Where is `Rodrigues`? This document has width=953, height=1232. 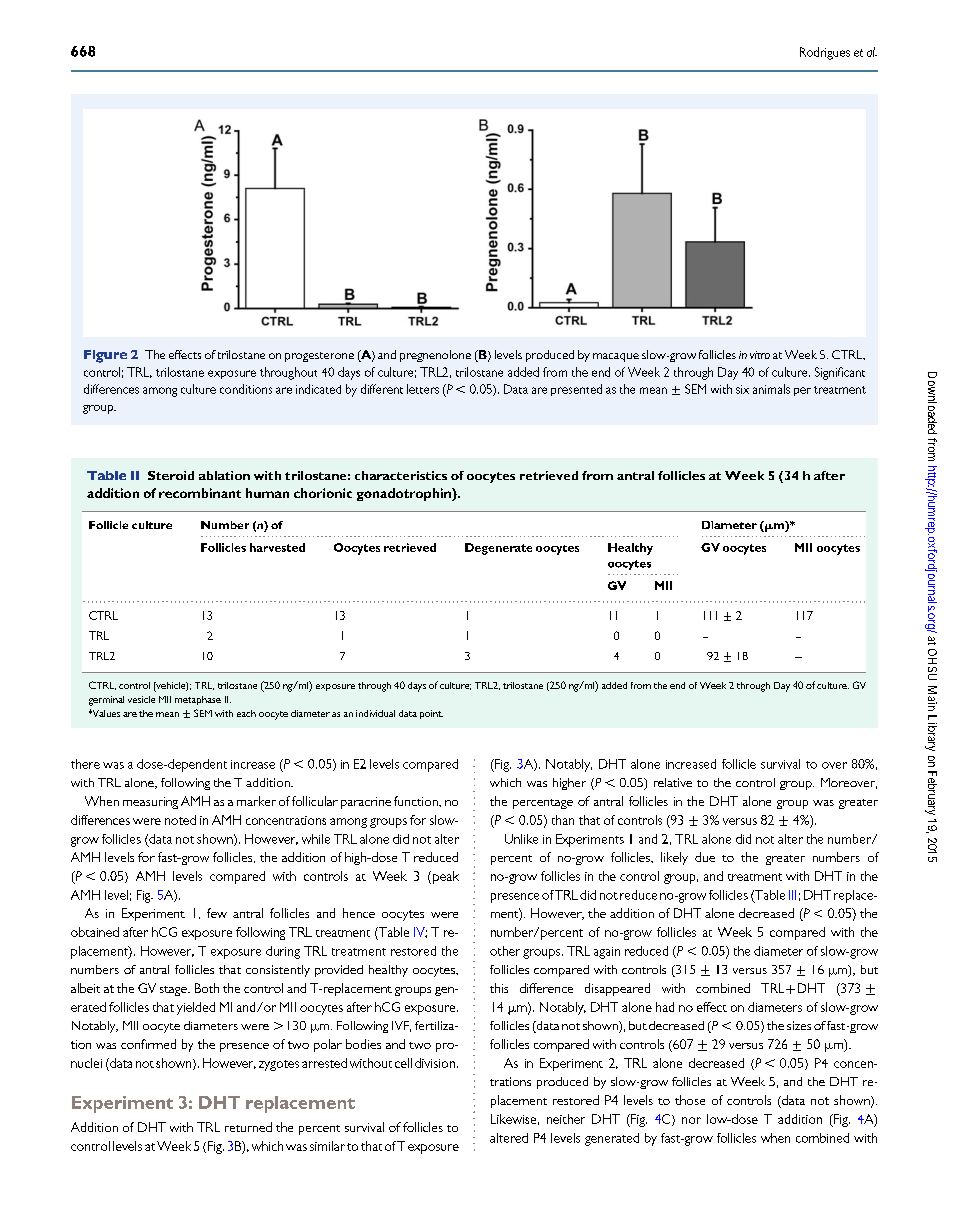
Rodrigues is located at coordinates (825, 53).
